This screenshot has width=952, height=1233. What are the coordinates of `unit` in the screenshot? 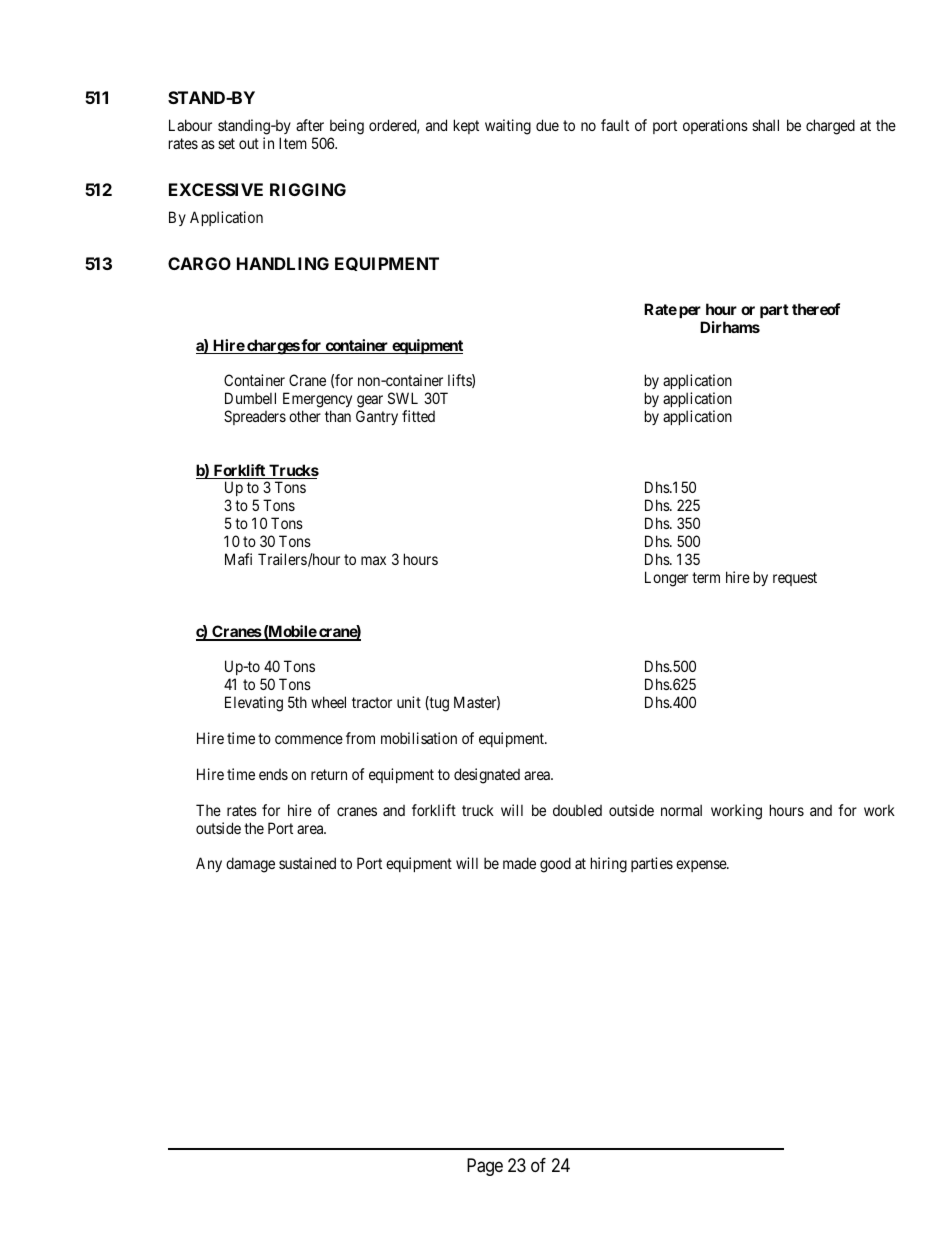 It's located at (409, 702).
